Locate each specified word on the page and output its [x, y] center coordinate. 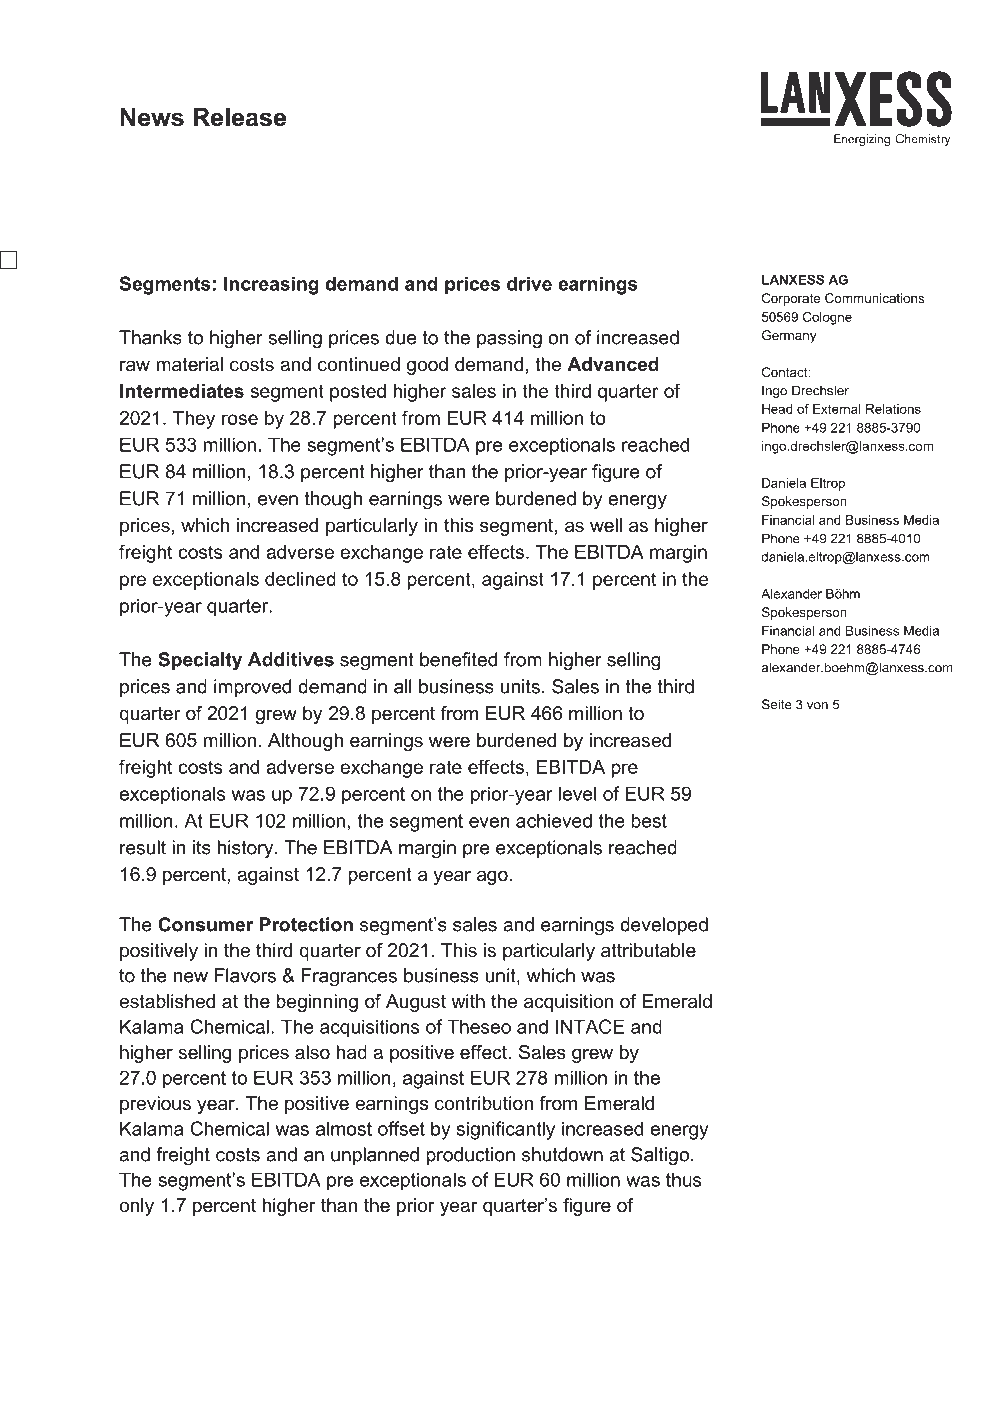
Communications [874, 298]
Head [777, 409]
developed [664, 926]
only [136, 1207]
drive [529, 283]
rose [240, 419]
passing [509, 339]
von [817, 706]
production [470, 1156]
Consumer [205, 924]
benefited [458, 659]
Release [240, 117]
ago [492, 877]
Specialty [200, 661]
